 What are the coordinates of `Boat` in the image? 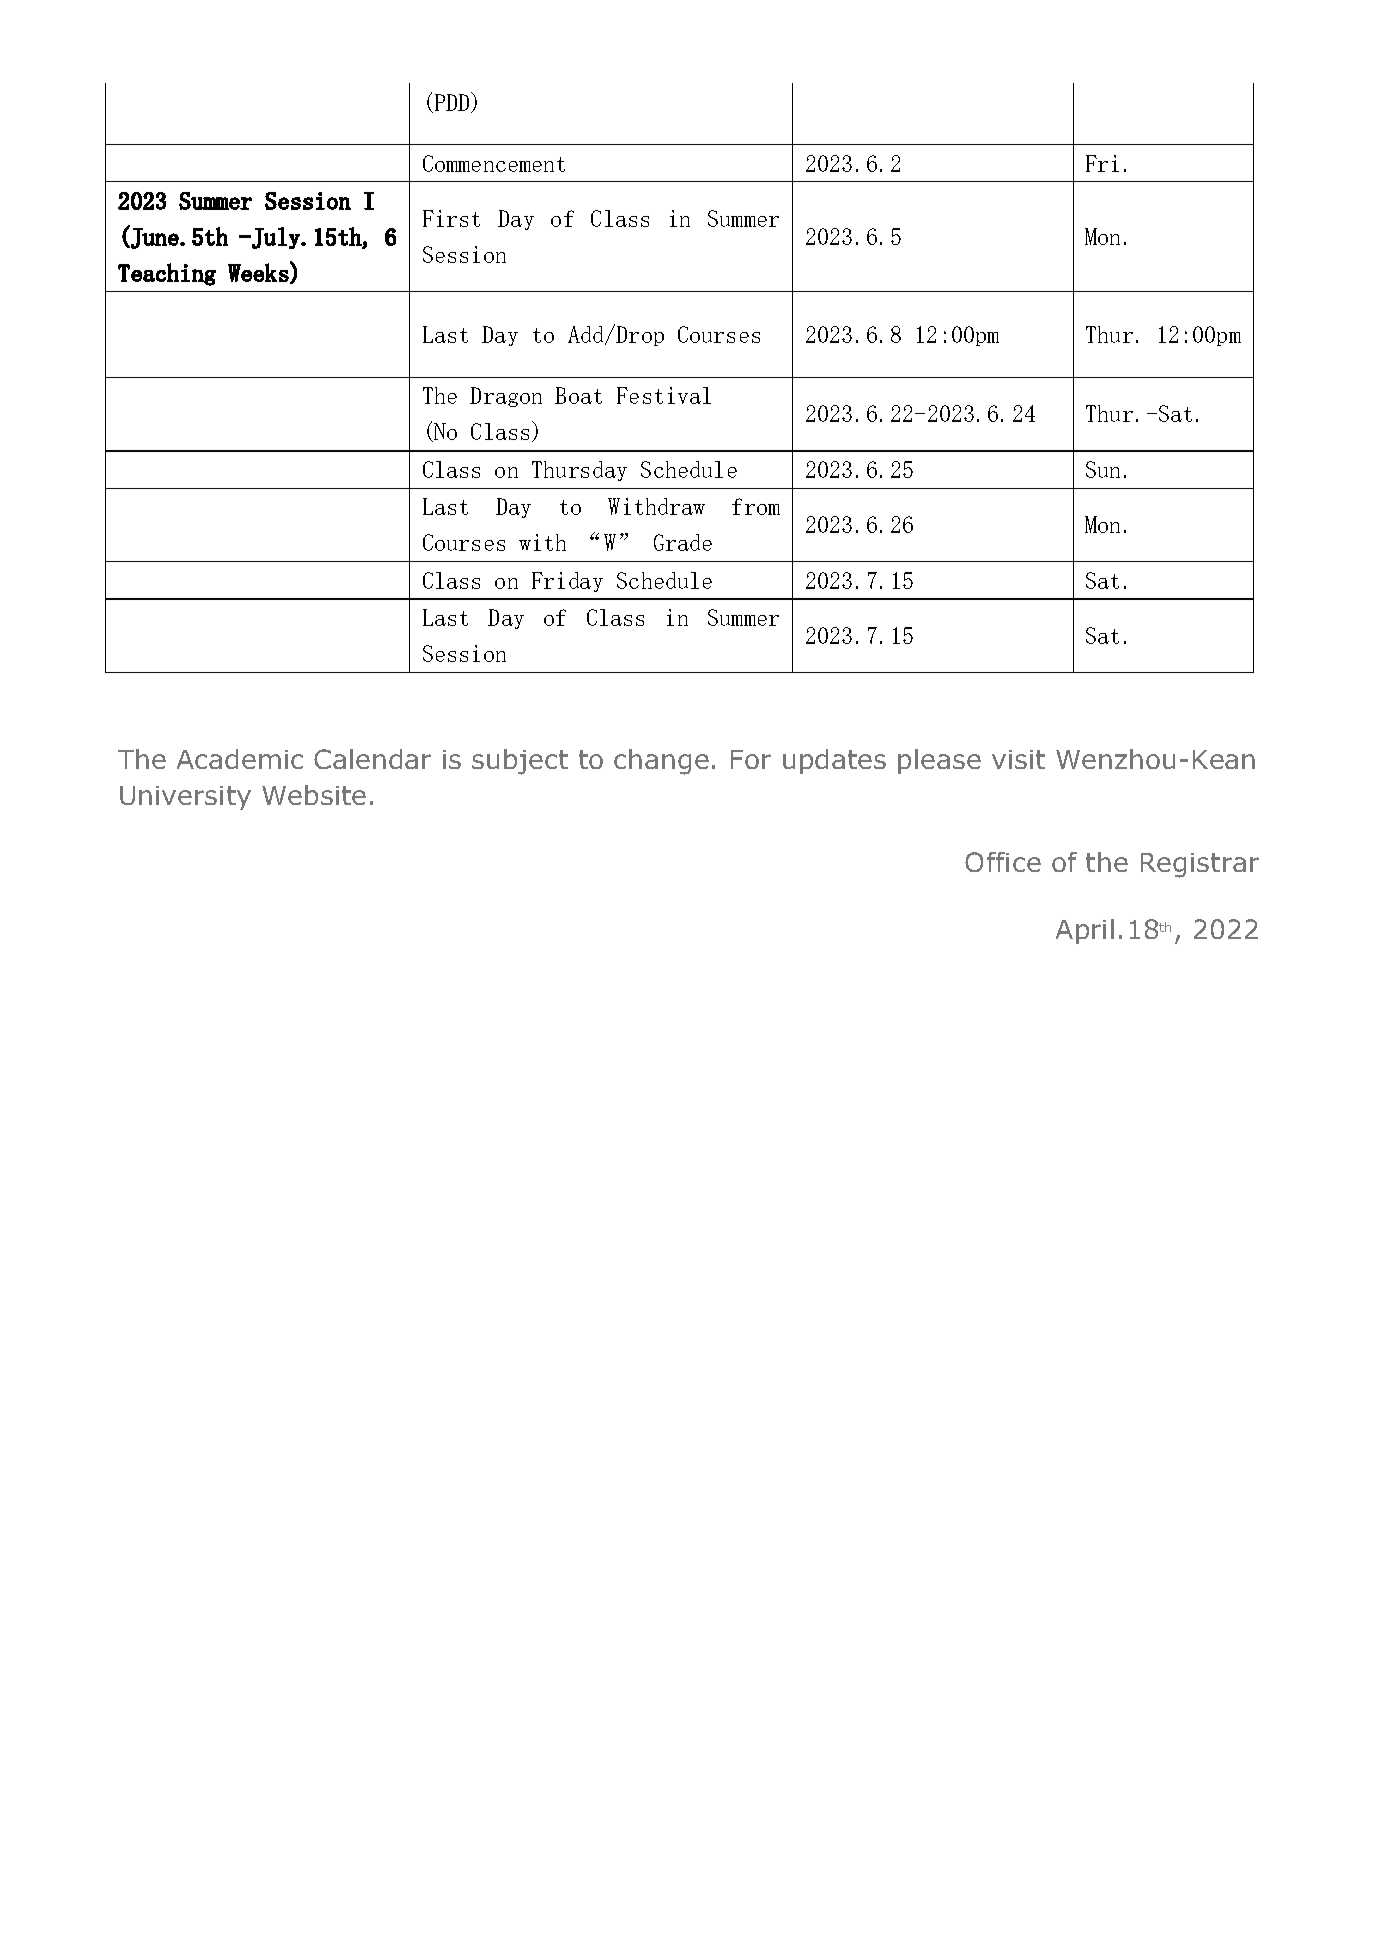 It's located at (578, 395).
